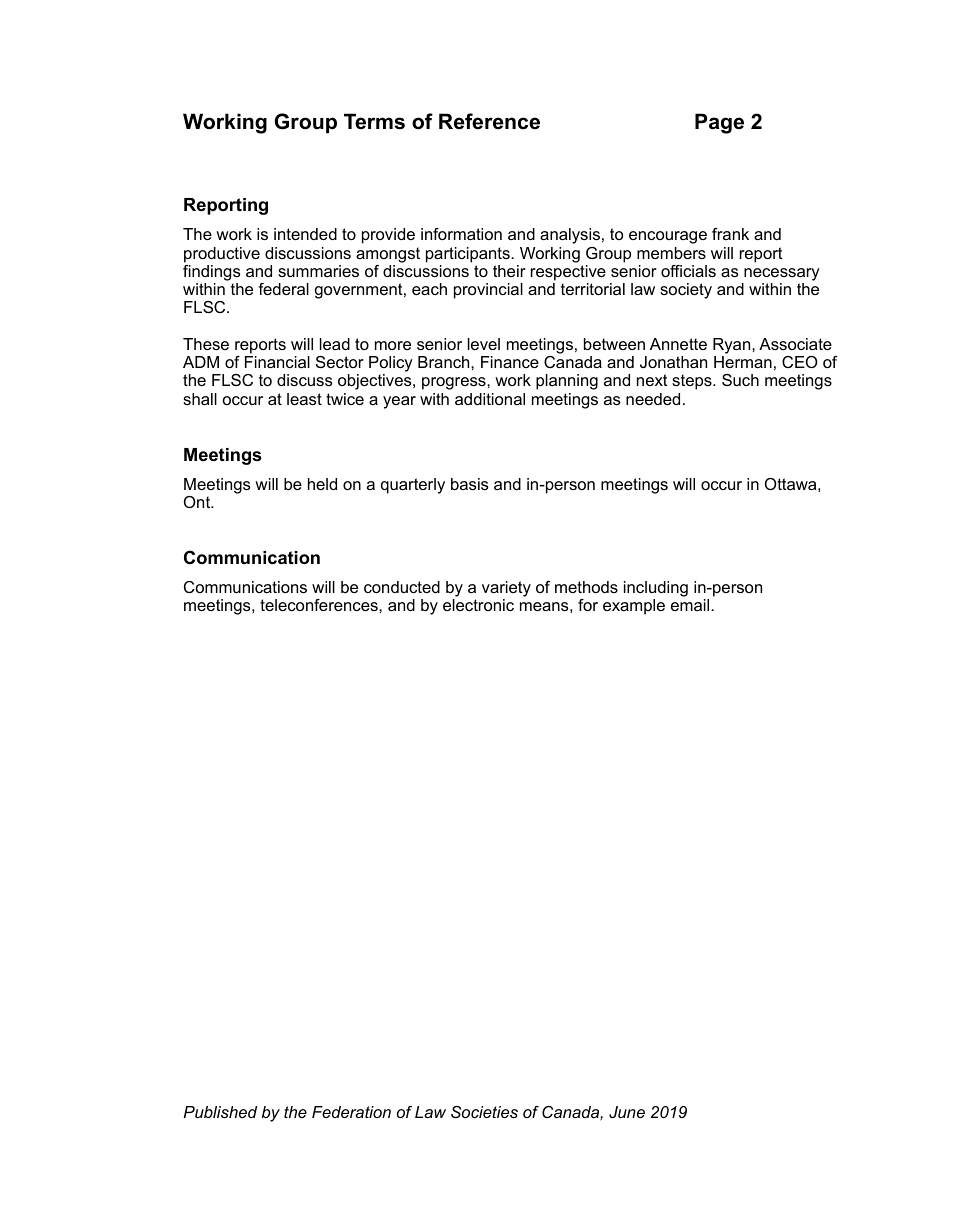 The width and height of the screenshot is (958, 1232). What do you see at coordinates (691, 605) in the screenshot?
I see `email` at bounding box center [691, 605].
